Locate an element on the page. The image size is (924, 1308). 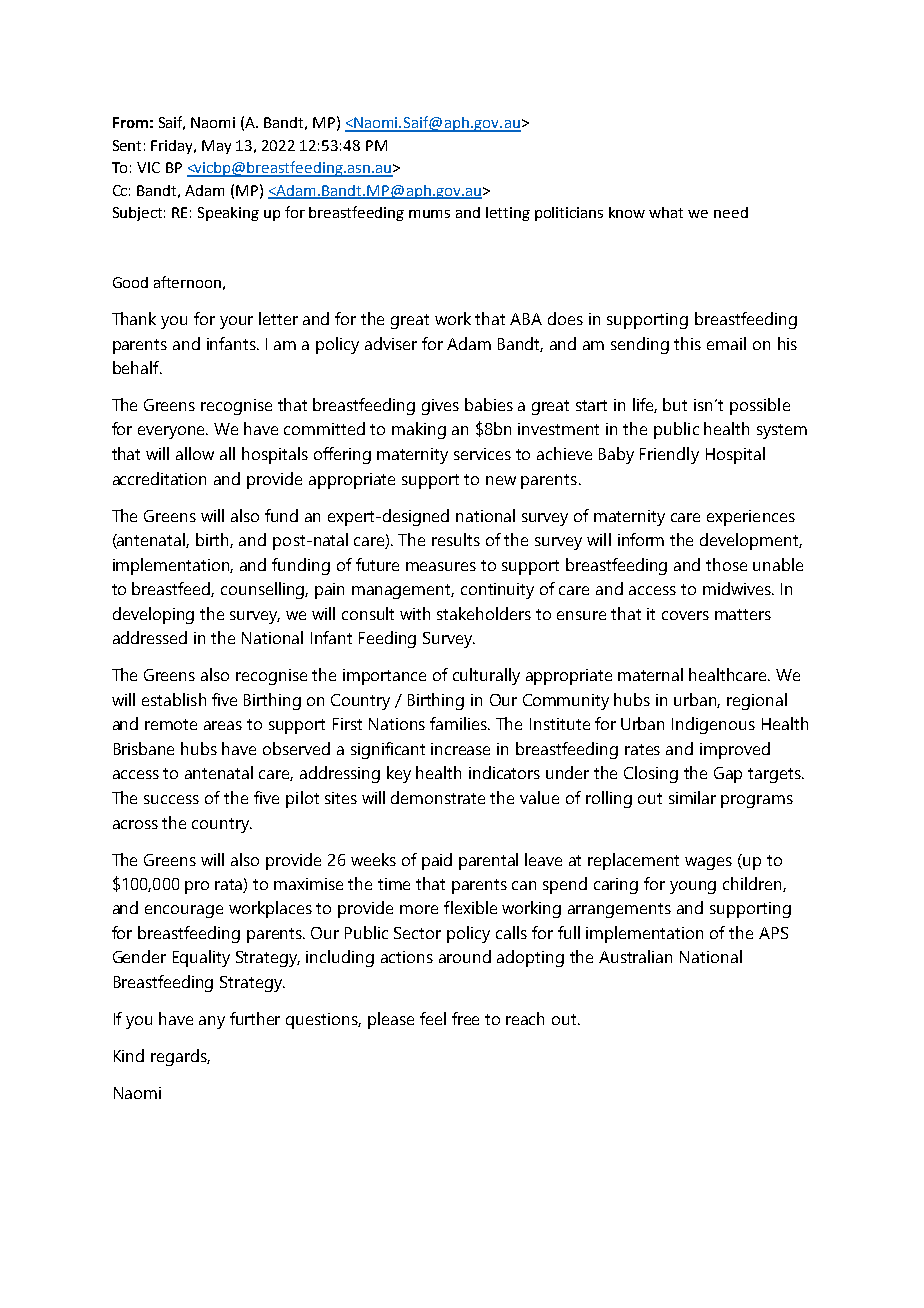
further is located at coordinates (255, 1018).
